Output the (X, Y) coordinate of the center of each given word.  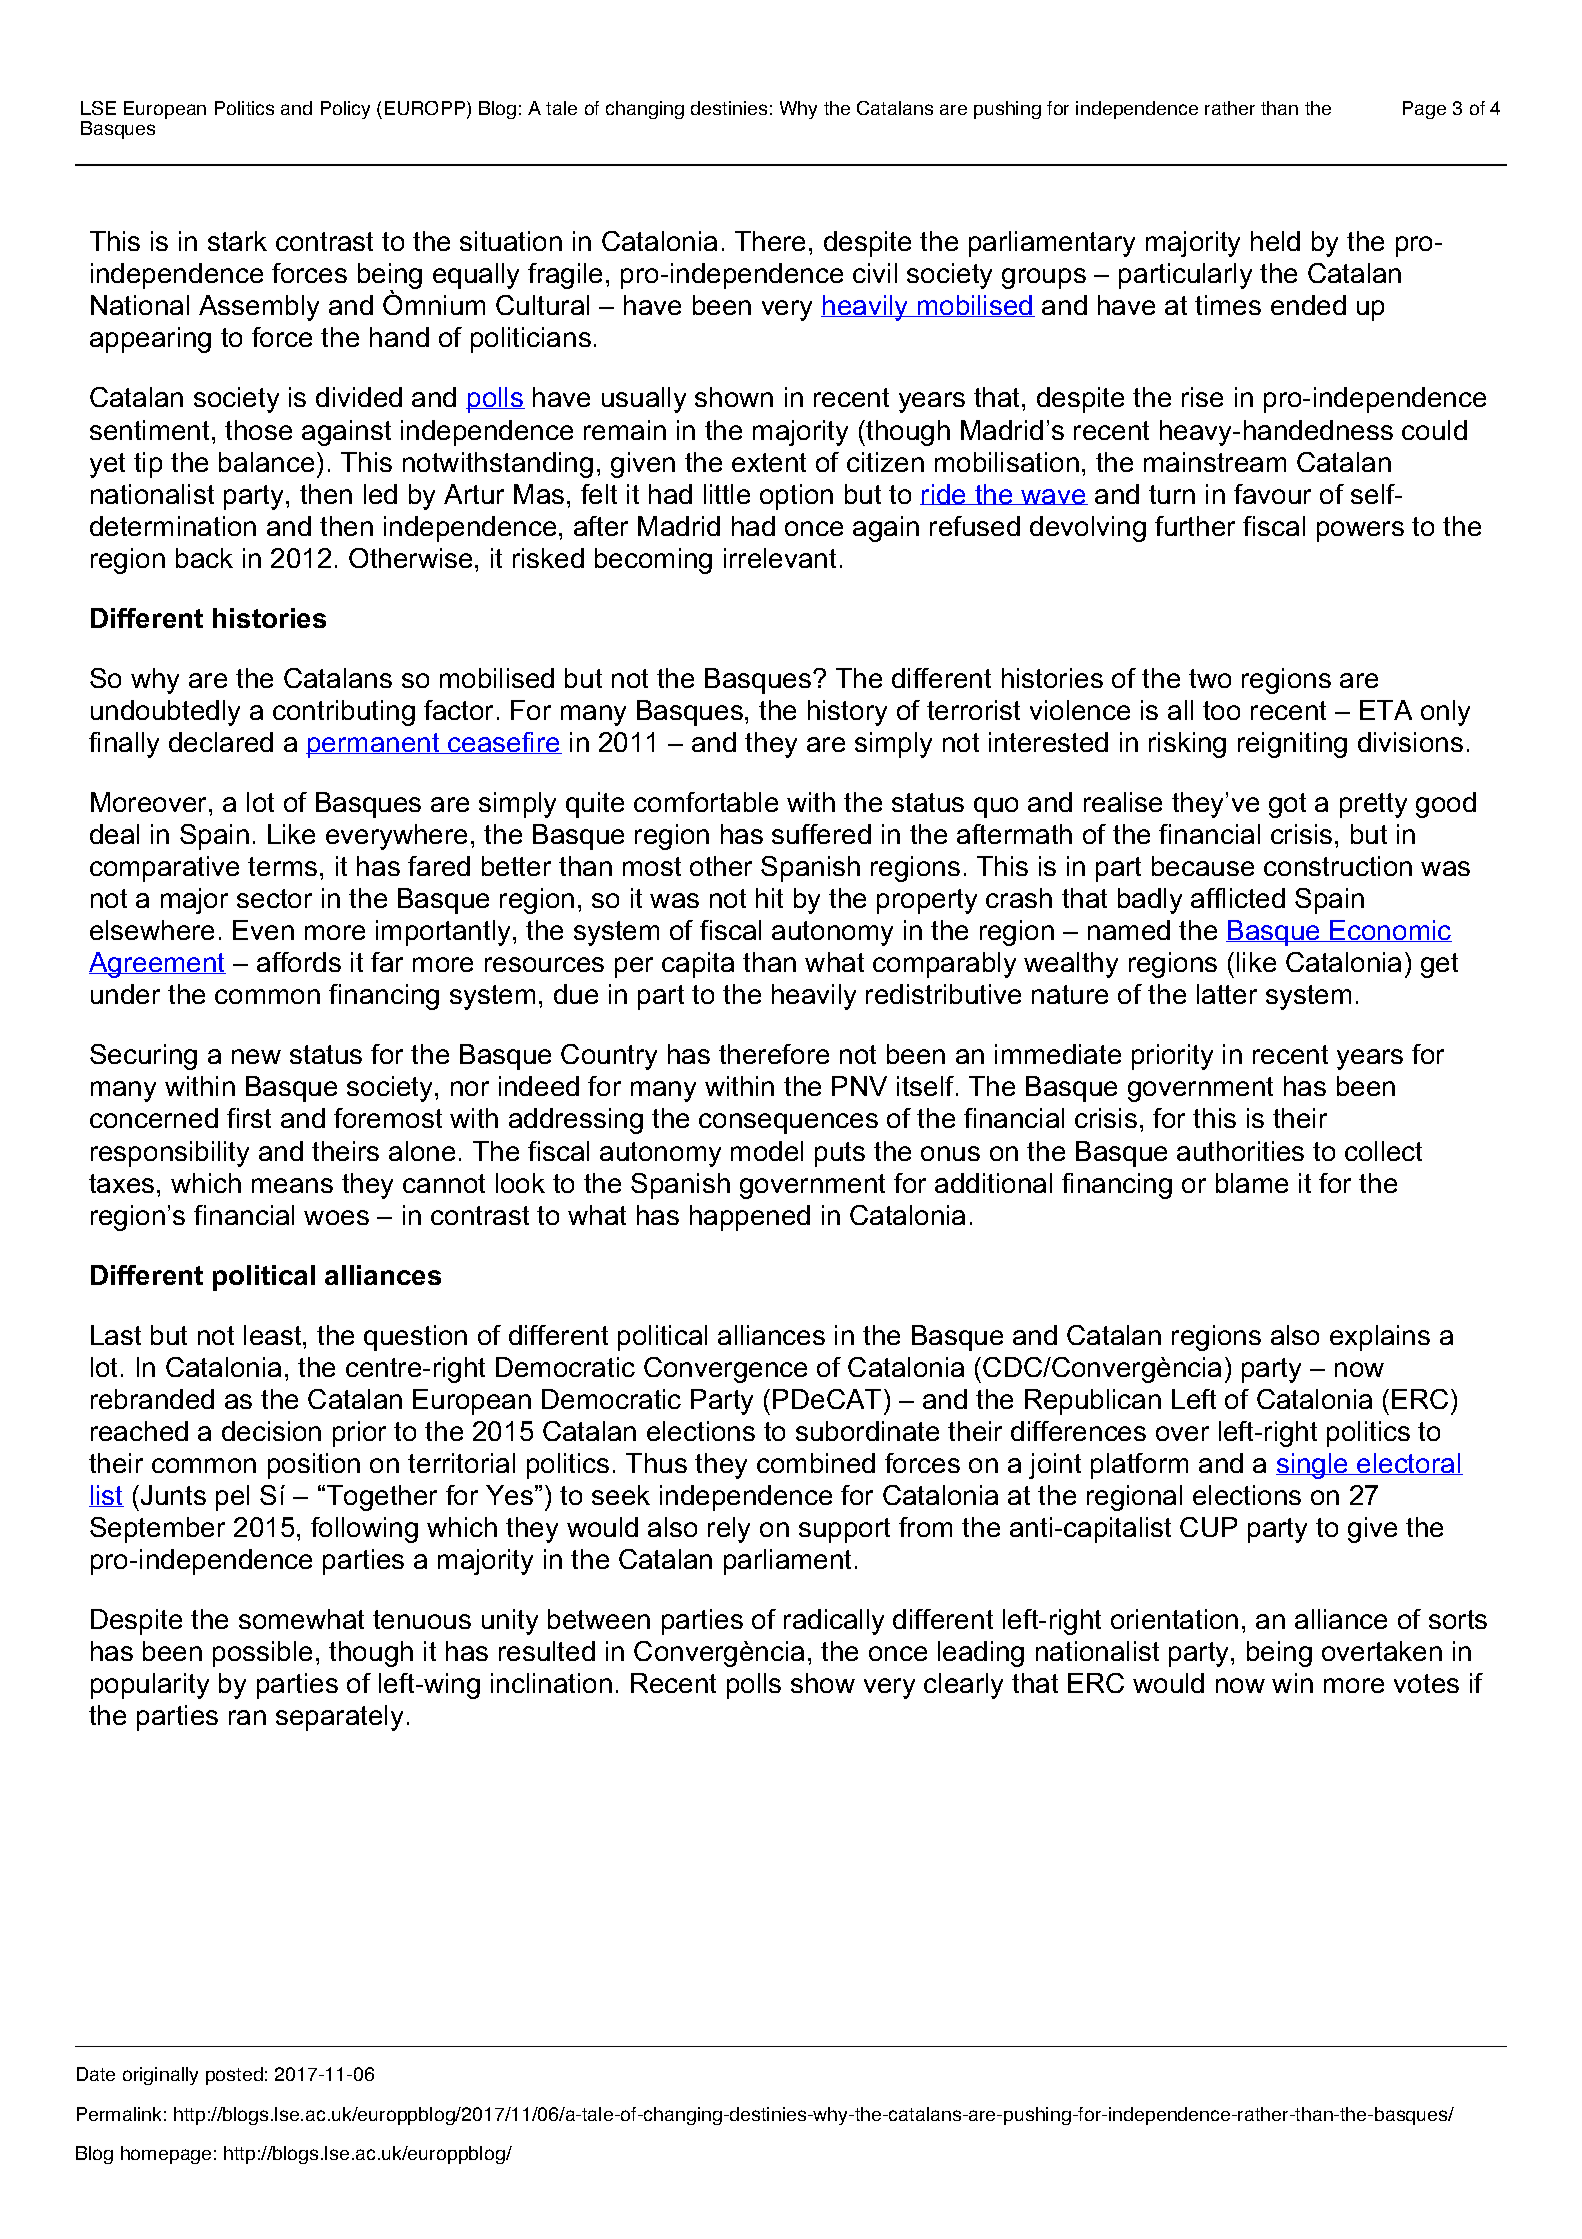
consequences (788, 1123)
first (249, 1118)
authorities (1240, 1151)
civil (875, 273)
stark (237, 241)
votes (1426, 1683)
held (1275, 241)
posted (234, 2076)
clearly (963, 1686)
